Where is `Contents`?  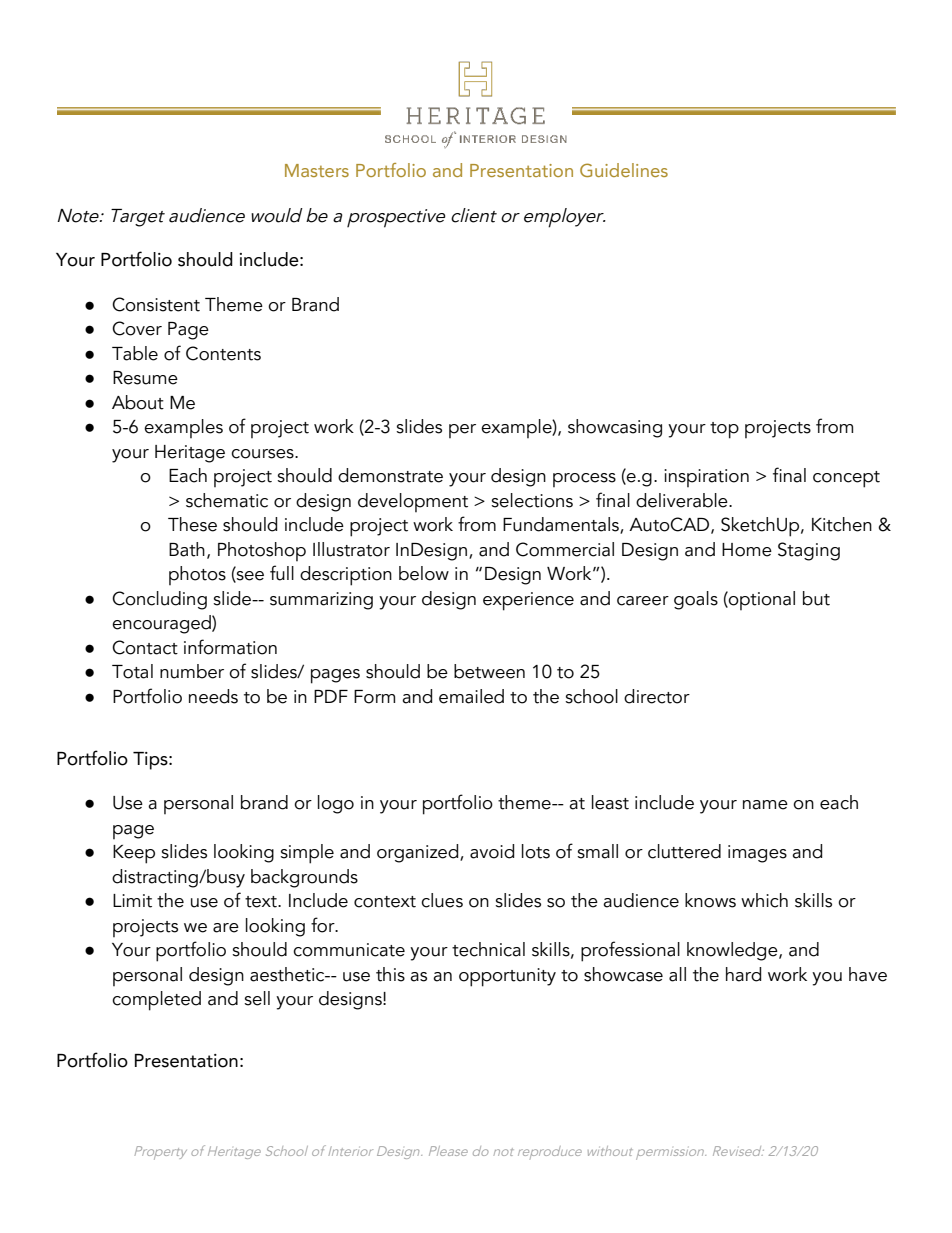
Contents is located at coordinates (223, 353).
